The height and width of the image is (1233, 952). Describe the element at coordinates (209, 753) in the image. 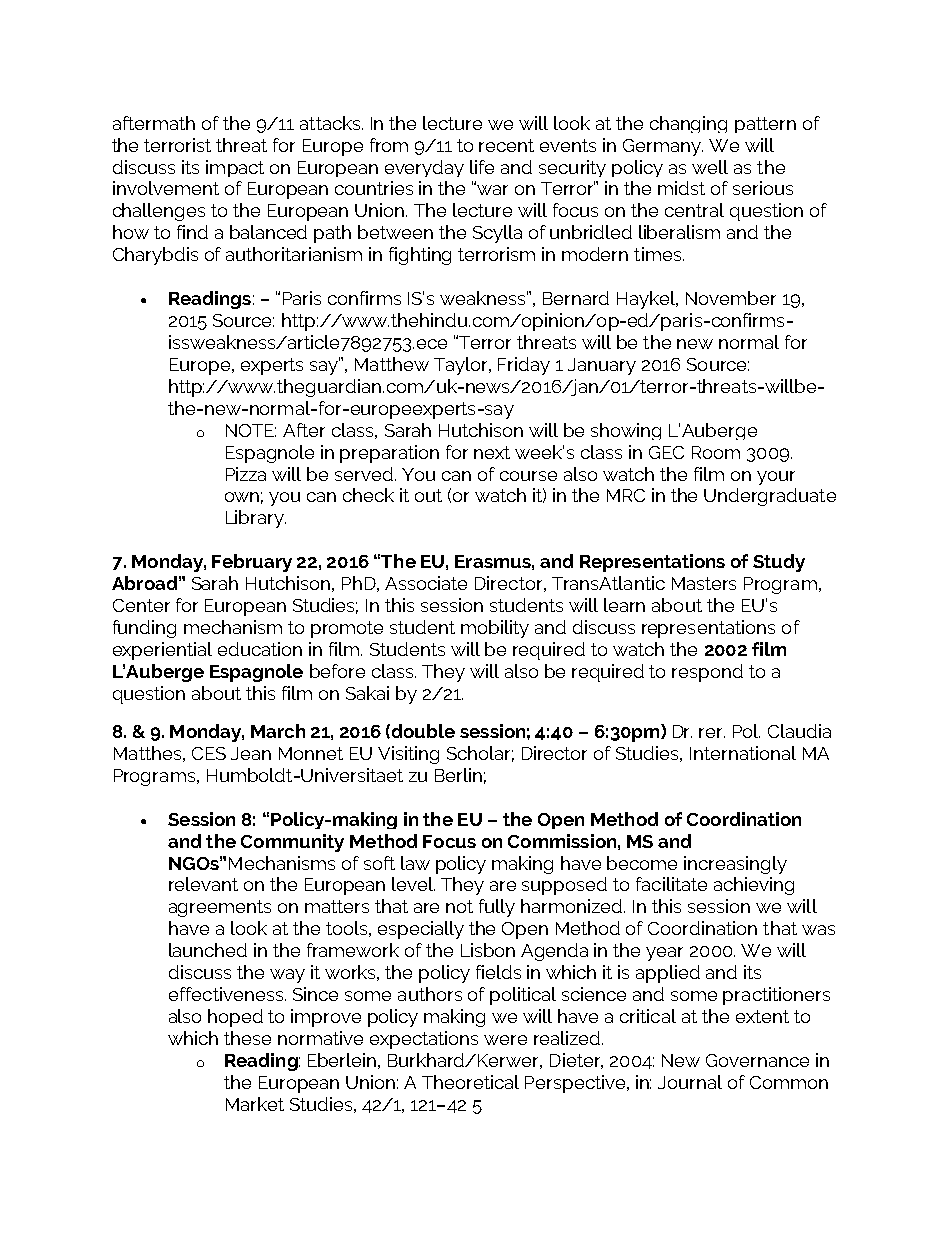

I see `CES` at that location.
